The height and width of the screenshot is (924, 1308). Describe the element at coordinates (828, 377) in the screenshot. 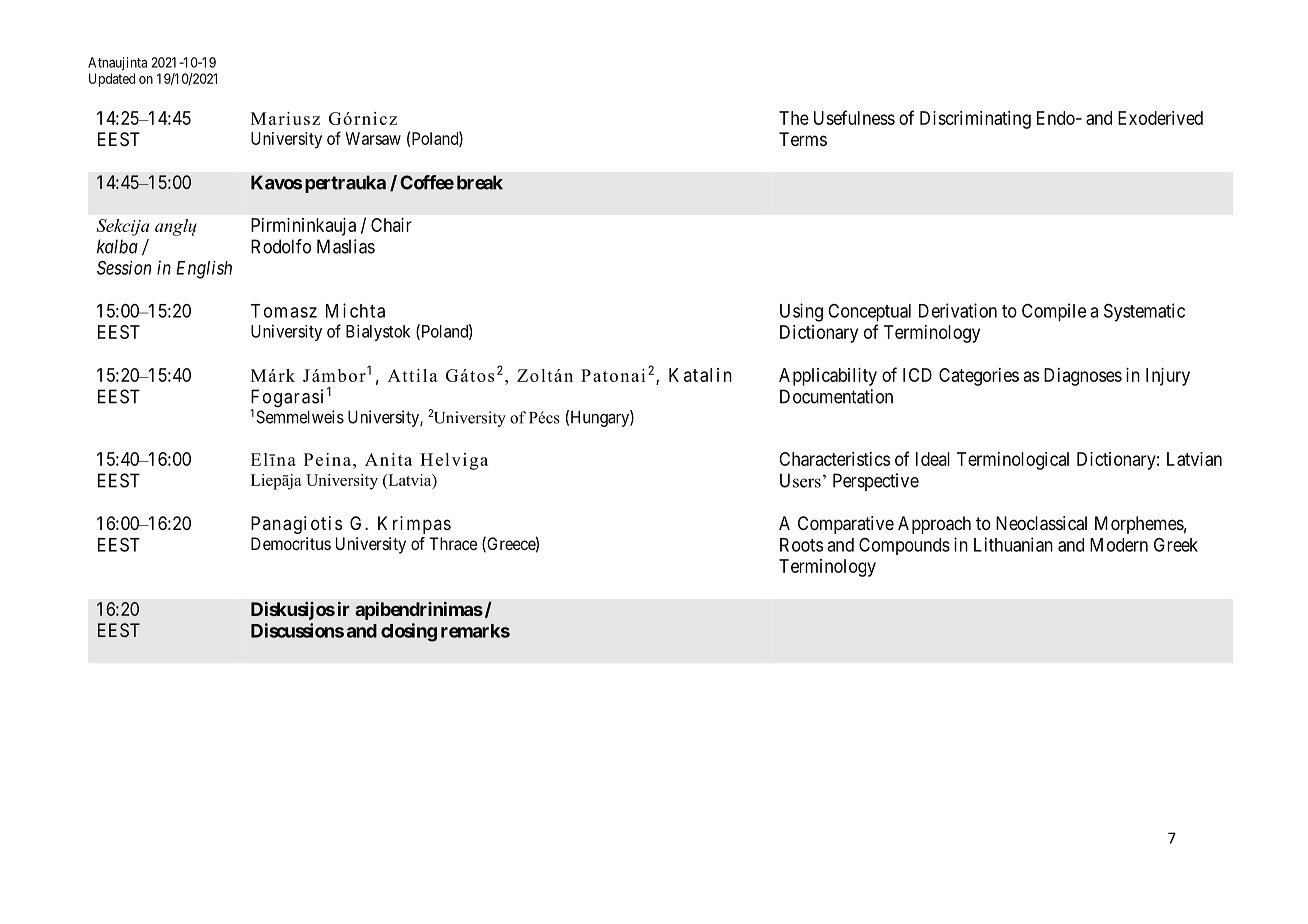

I see `Applicability` at that location.
